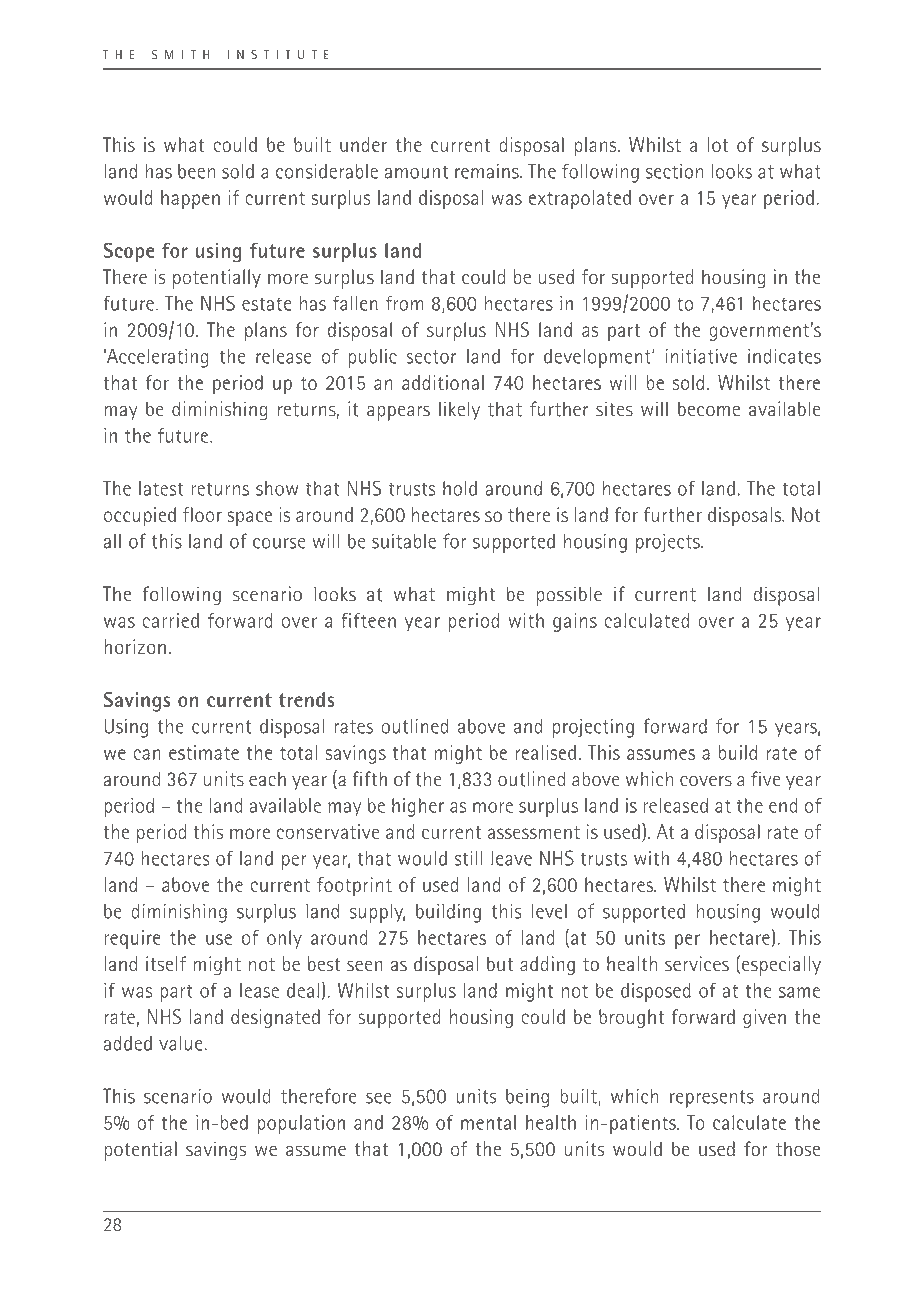 Image resolution: width=924 pixels, height=1311 pixels. Describe the element at coordinates (196, 171) in the page. I see `been` at that location.
